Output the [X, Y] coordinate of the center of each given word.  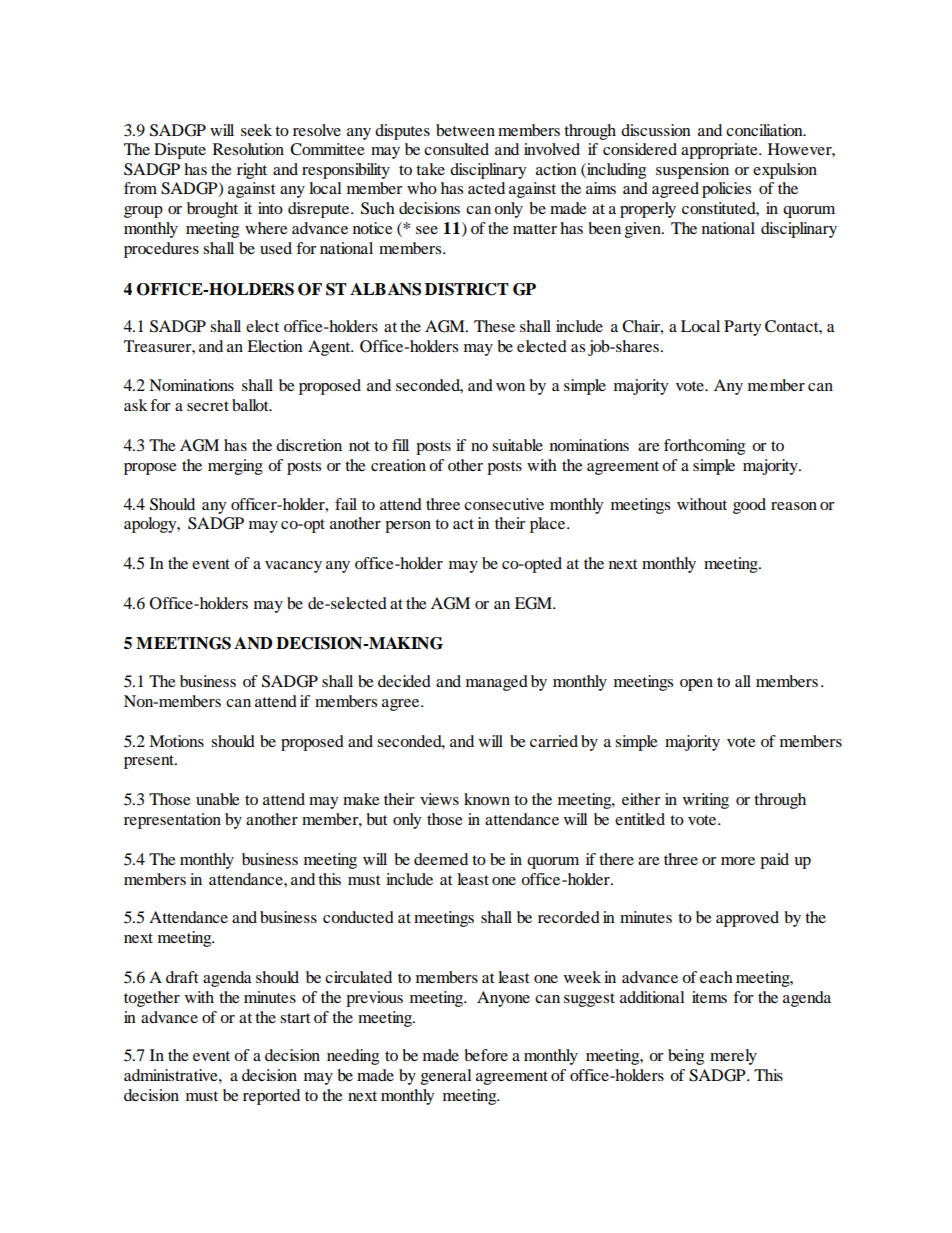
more [738, 861]
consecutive [504, 504]
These [494, 326]
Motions [176, 741]
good [749, 506]
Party [742, 328]
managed [497, 683]
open [696, 685]
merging [235, 467]
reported [271, 1097]
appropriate [720, 151]
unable [218, 799]
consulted [456, 149]
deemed [441, 859]
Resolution [248, 149]
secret [208, 406]
